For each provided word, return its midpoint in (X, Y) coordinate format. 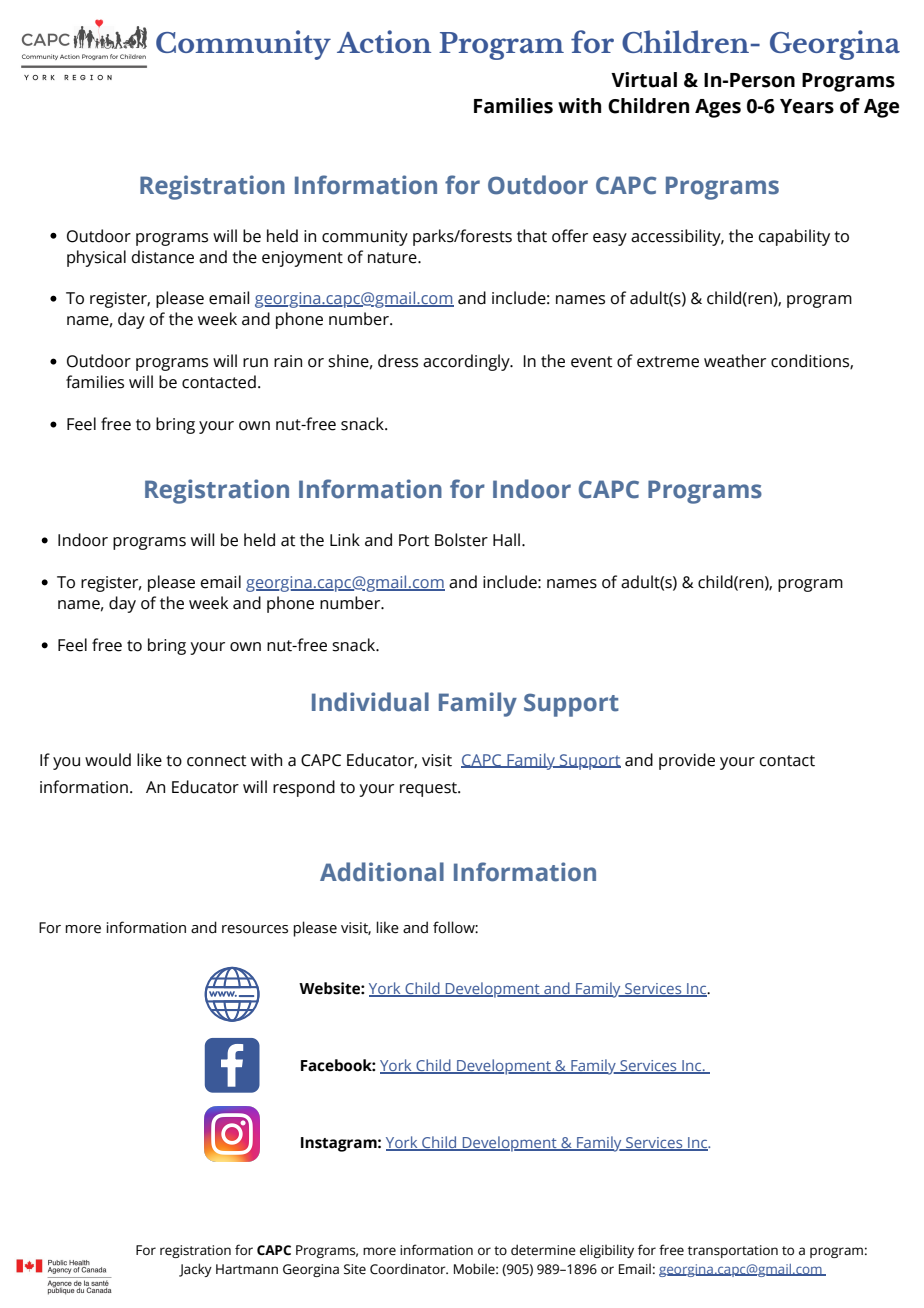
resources (255, 929)
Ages (718, 108)
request (429, 789)
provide (687, 761)
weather (735, 361)
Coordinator (409, 1269)
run (255, 363)
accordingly (467, 362)
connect (217, 761)
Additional (382, 872)
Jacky (195, 1270)
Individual (370, 702)
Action (384, 41)
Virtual (644, 80)
